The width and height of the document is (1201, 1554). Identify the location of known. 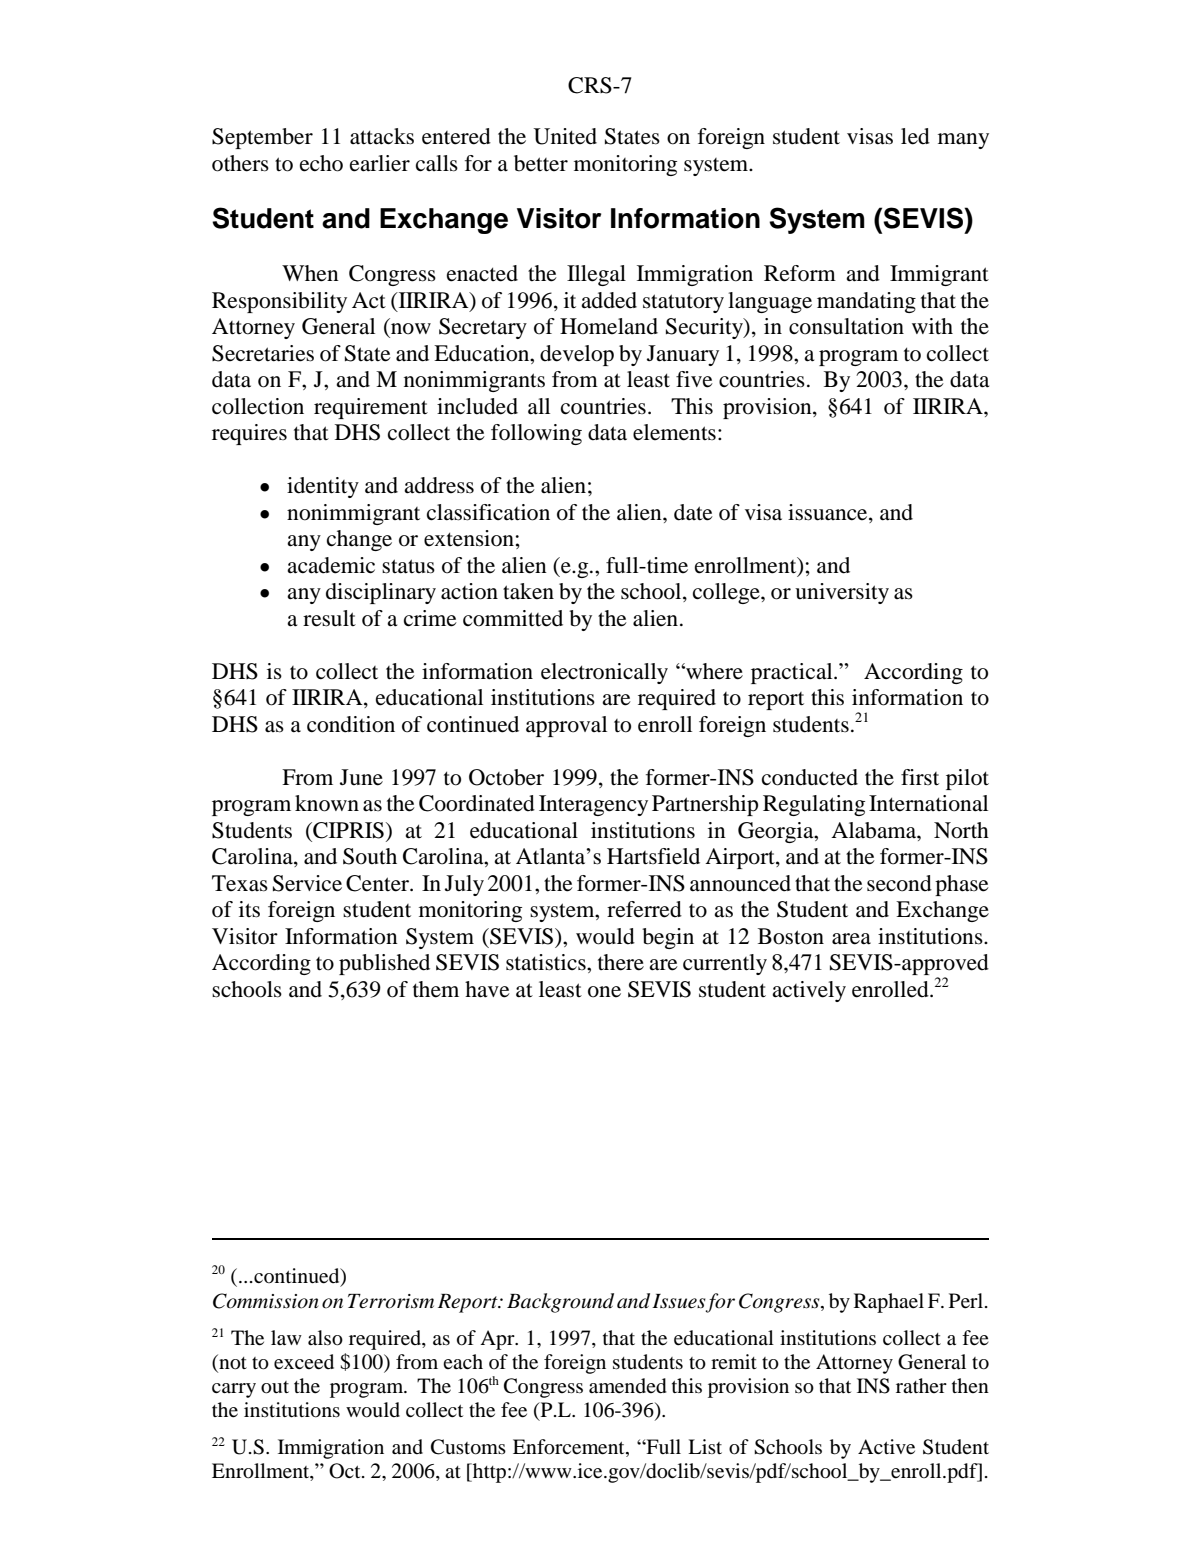
(327, 803).
